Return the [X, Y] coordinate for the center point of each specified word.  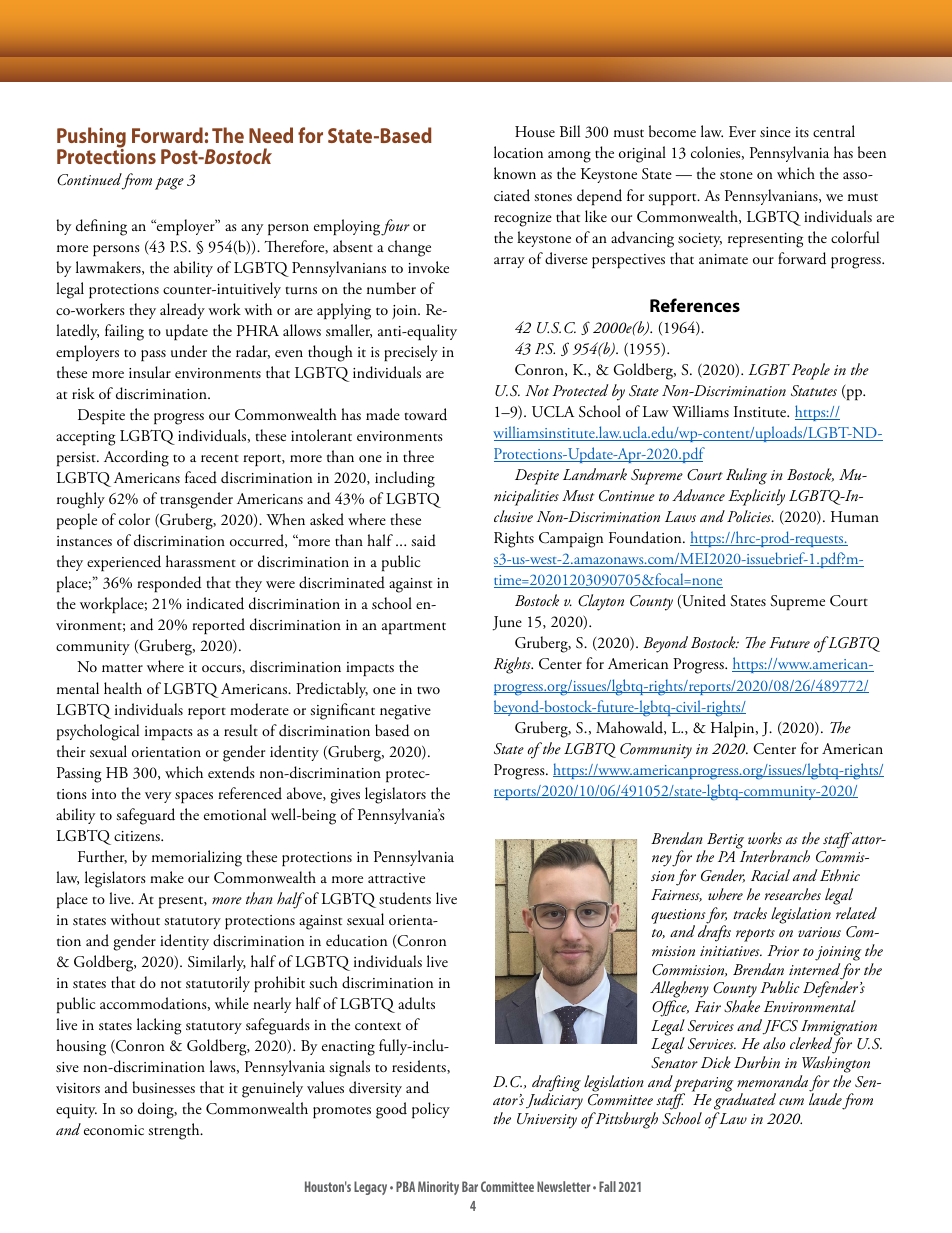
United [703, 601]
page [169, 183]
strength [175, 1131]
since [775, 132]
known [515, 173]
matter [122, 668]
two [428, 690]
